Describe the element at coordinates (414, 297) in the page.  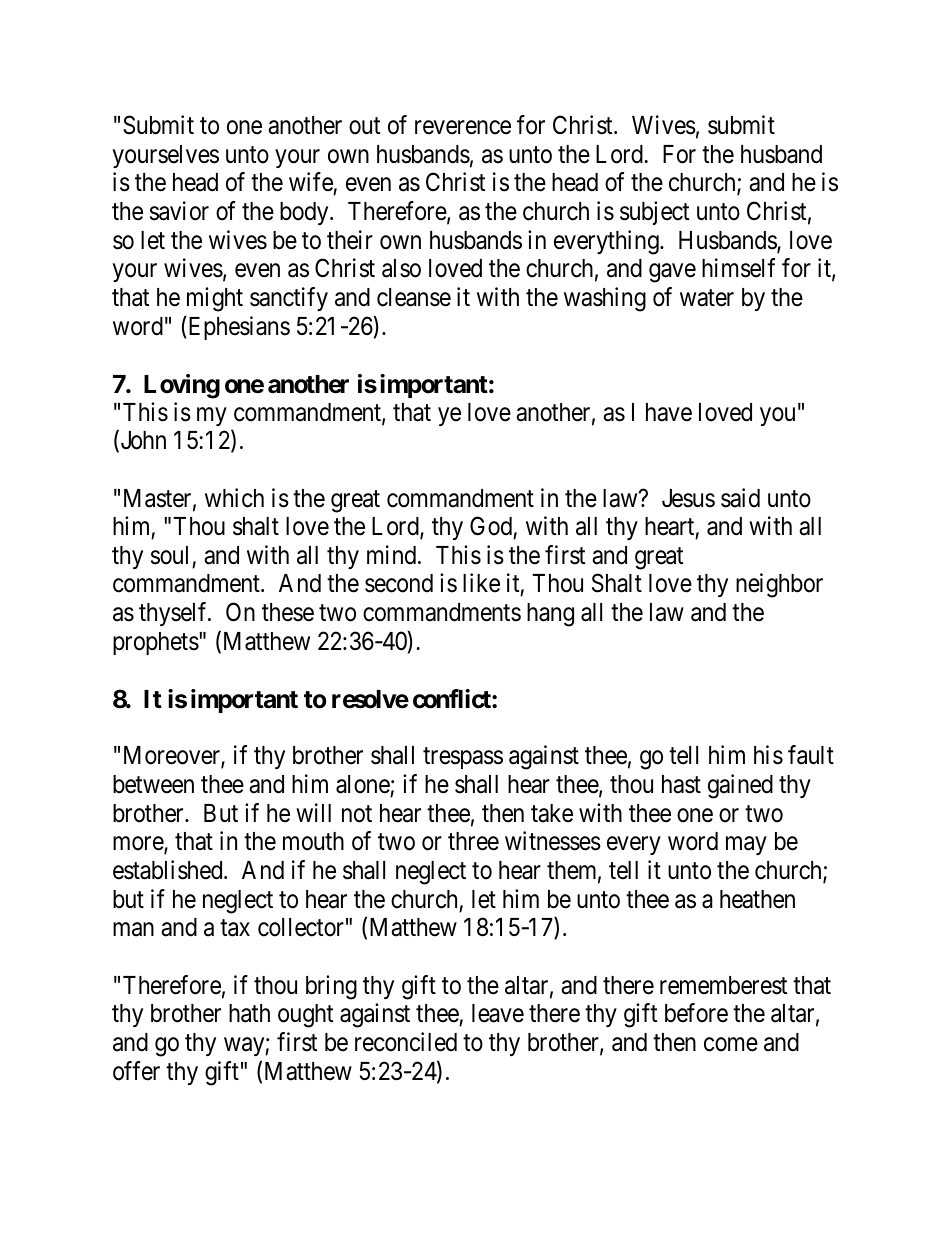
I see `cleanse` at that location.
